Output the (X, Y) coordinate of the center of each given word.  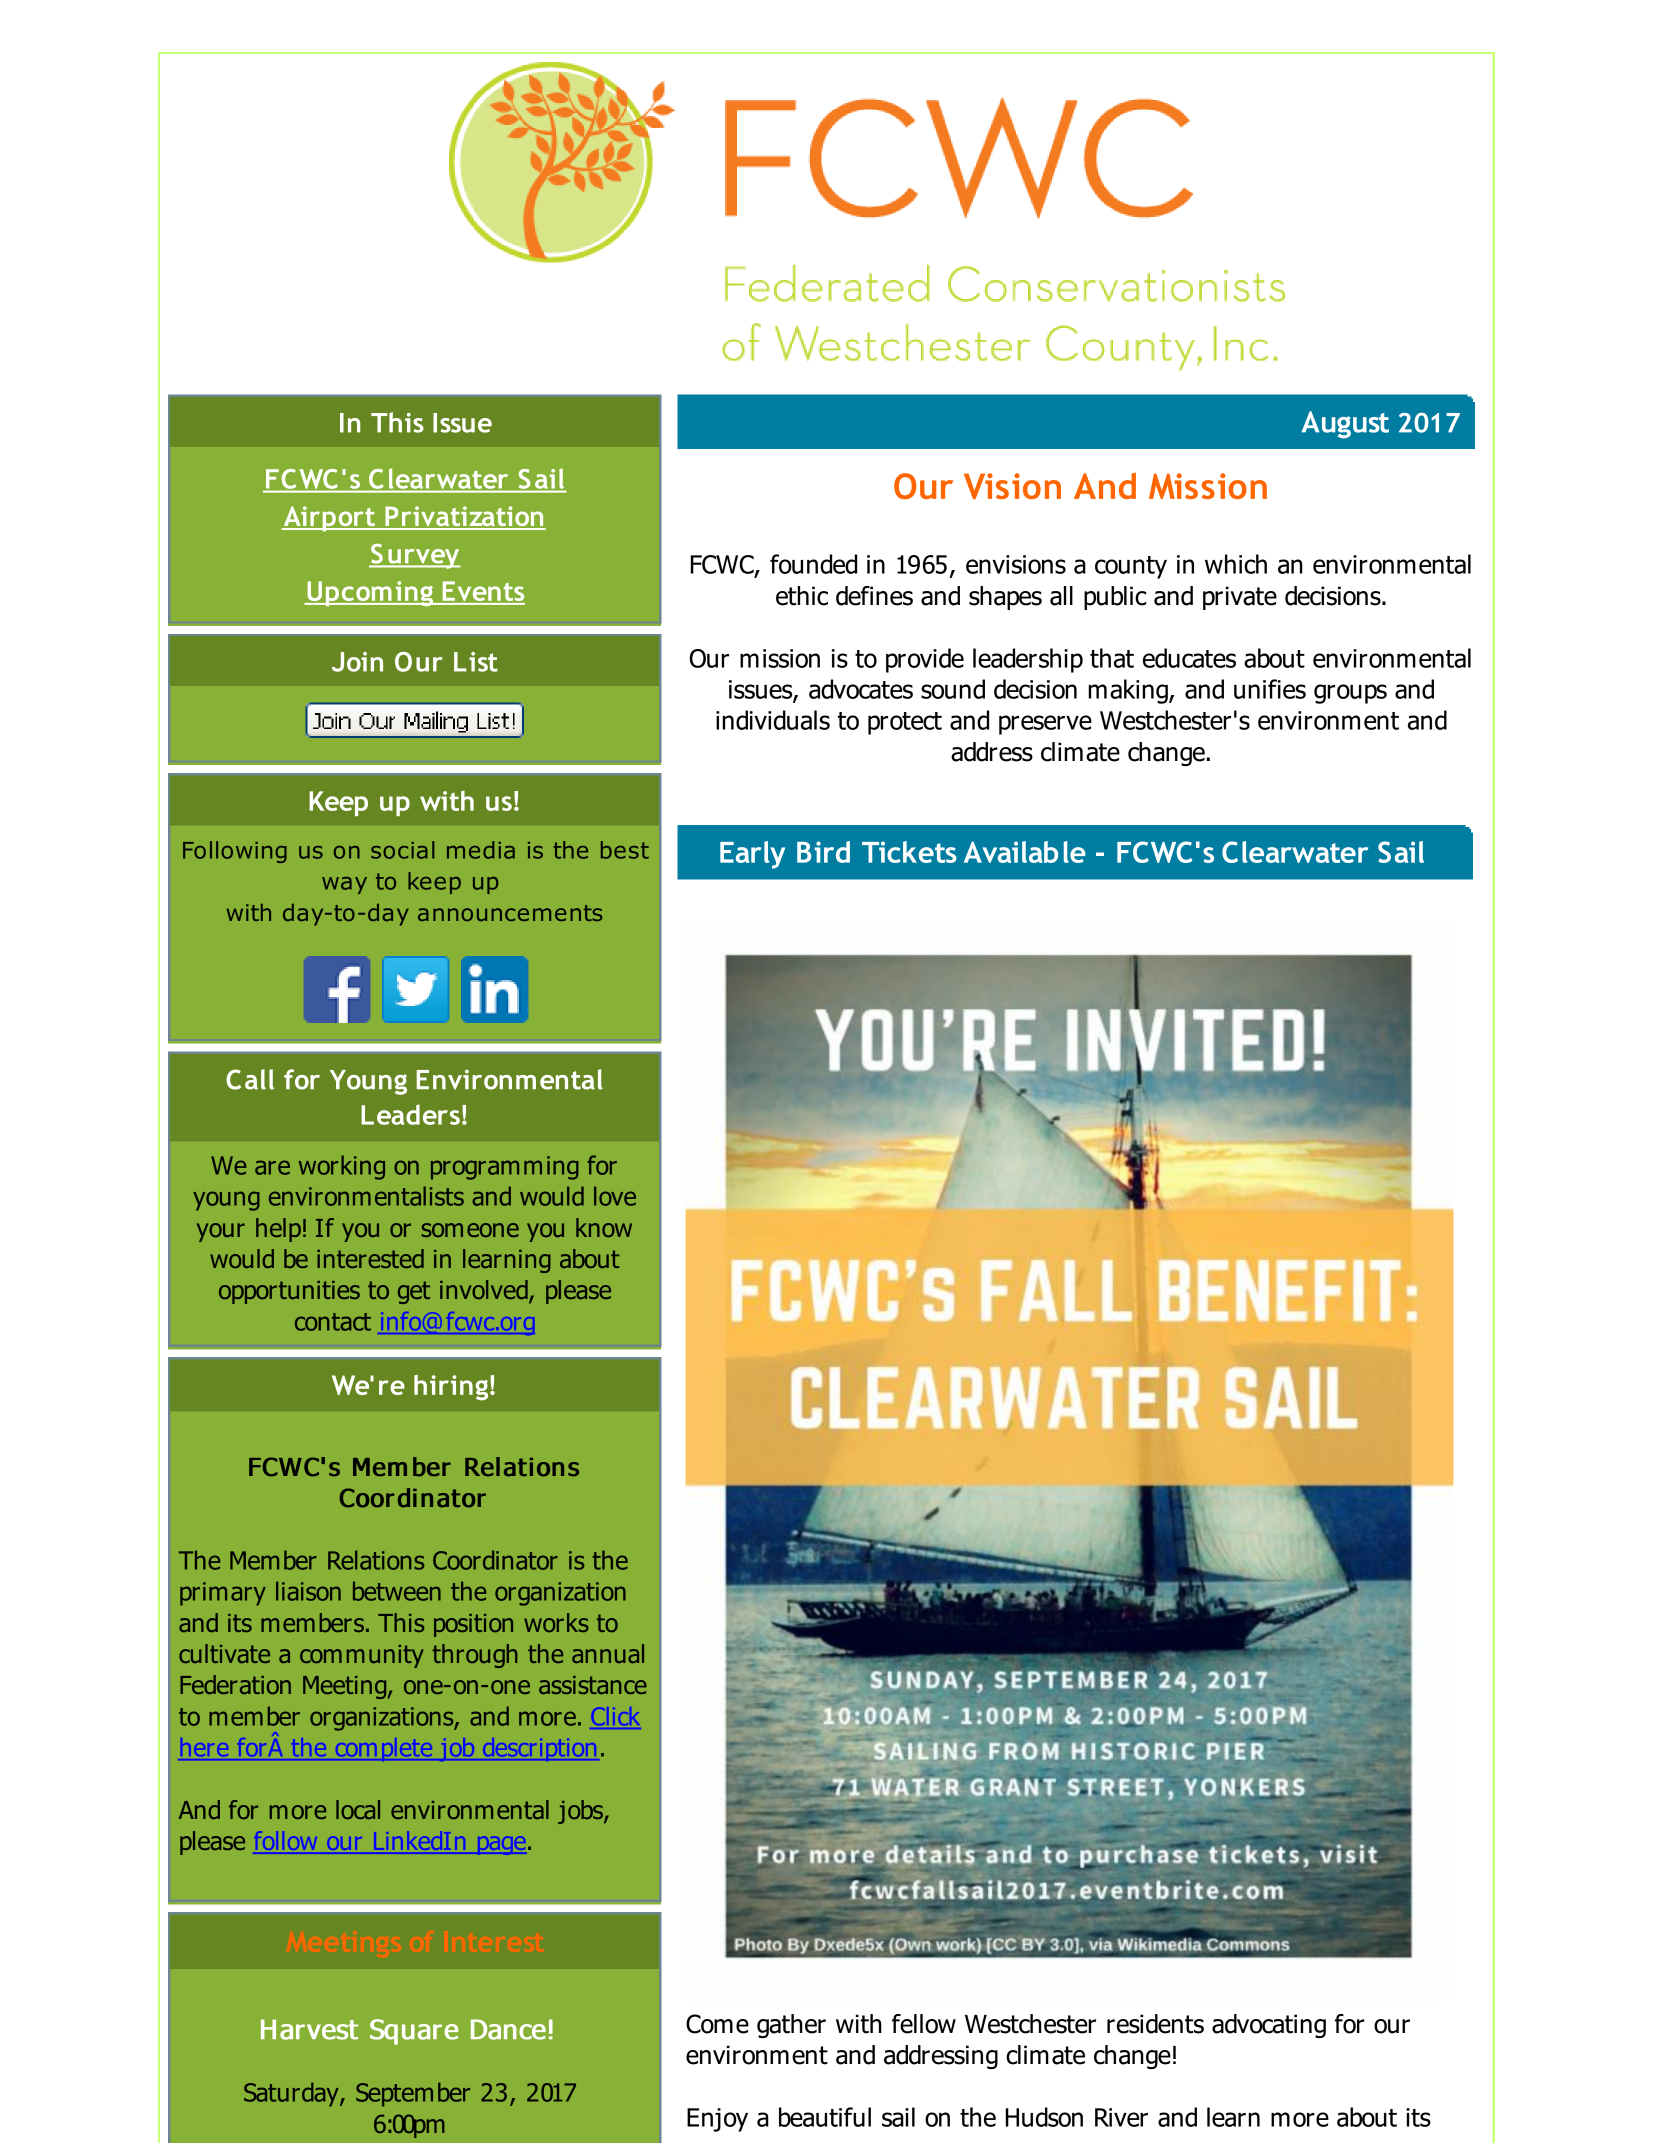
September (413, 2094)
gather (791, 2026)
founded (813, 564)
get (414, 1292)
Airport (329, 519)
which (1236, 564)
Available (1025, 852)
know (604, 1227)
